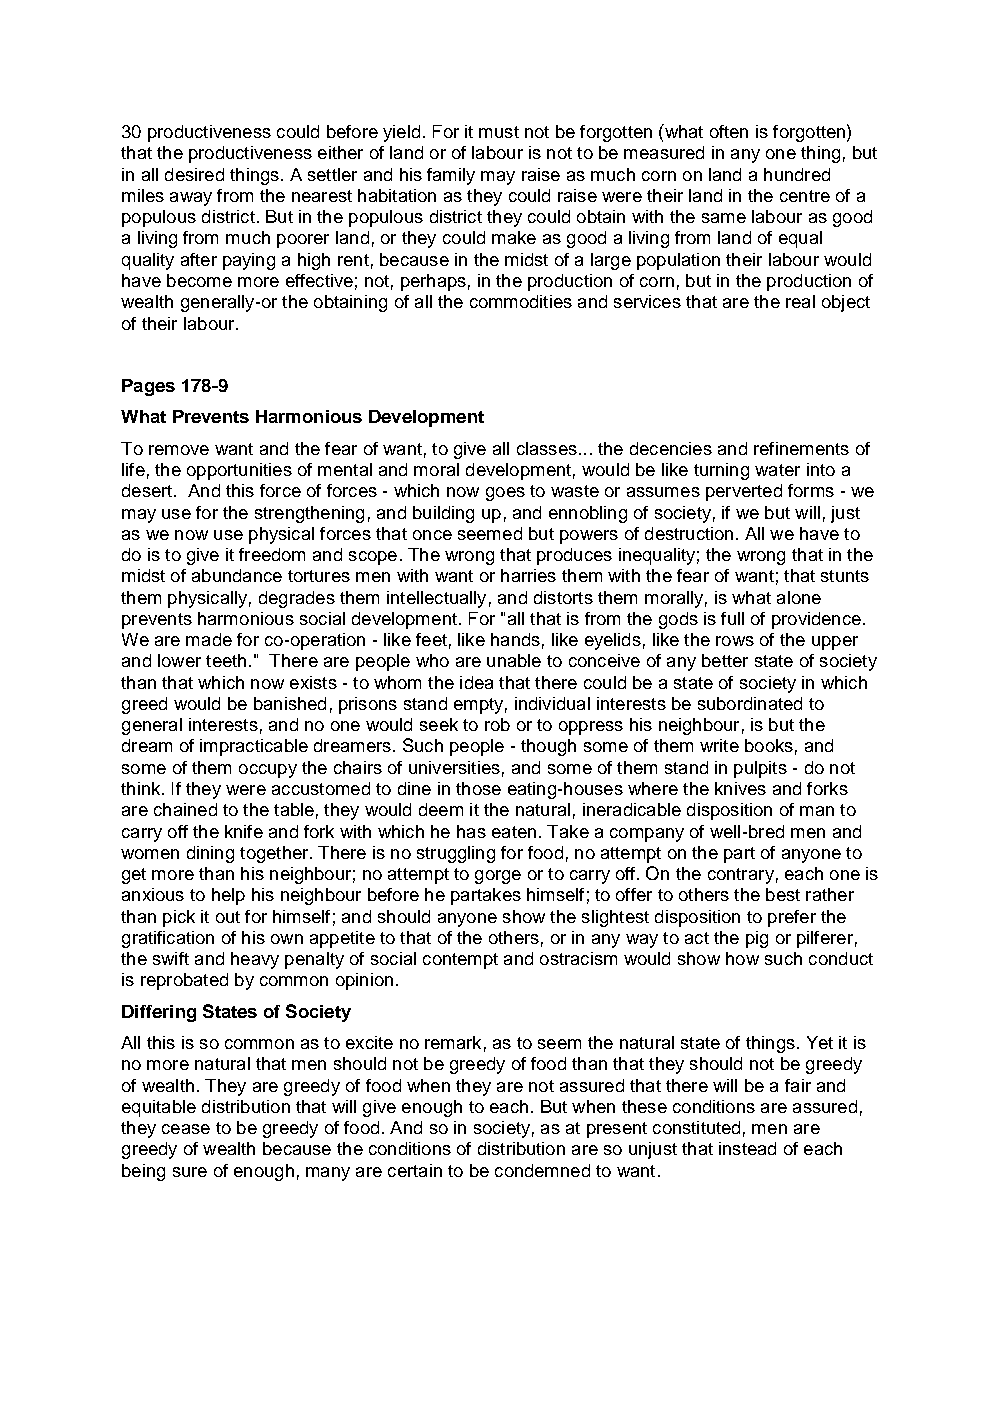 The width and height of the image is (1000, 1415). Describe the element at coordinates (186, 1129) in the image. I see `cease` at that location.
